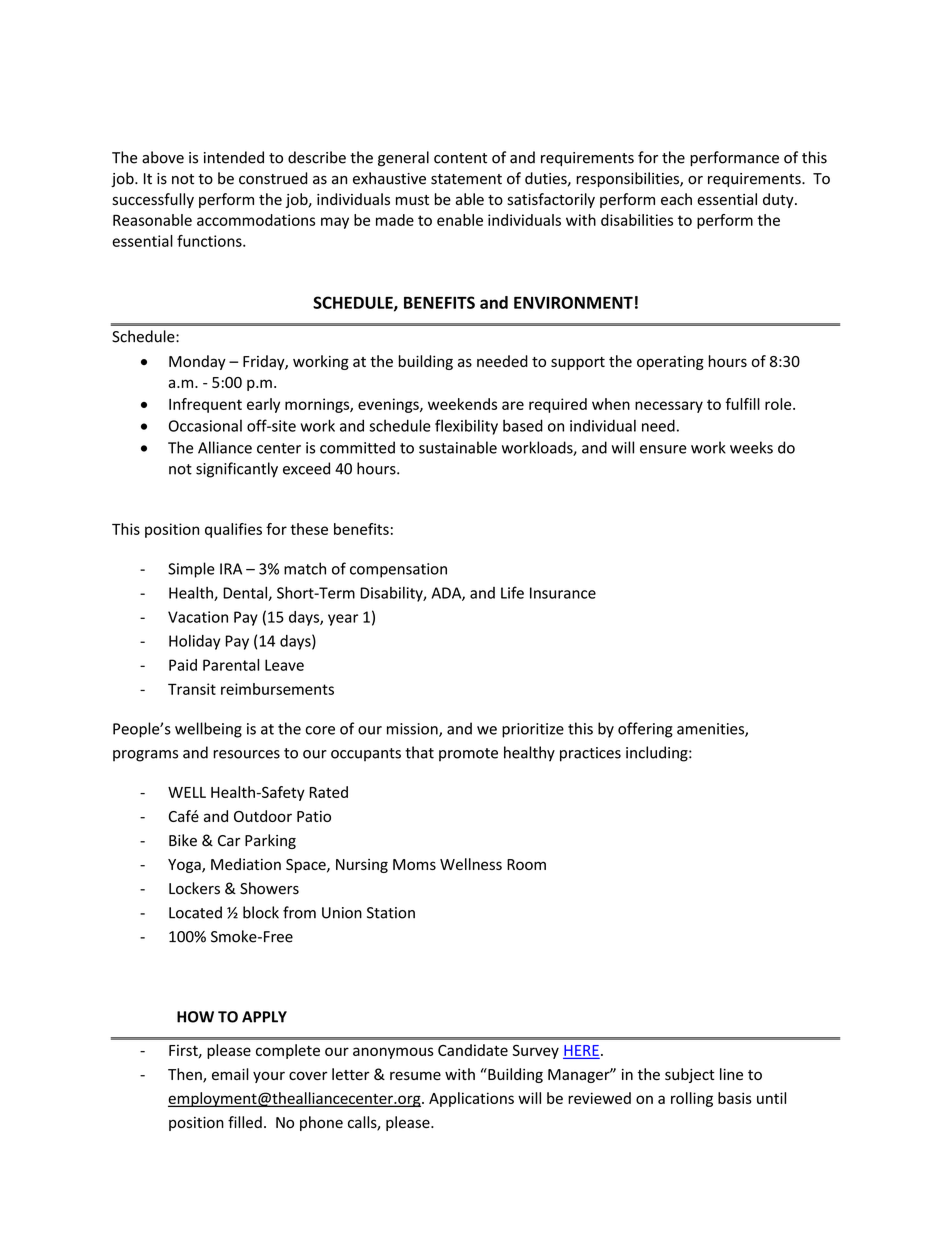  Describe the element at coordinates (398, 570) in the screenshot. I see `compensation` at that location.
